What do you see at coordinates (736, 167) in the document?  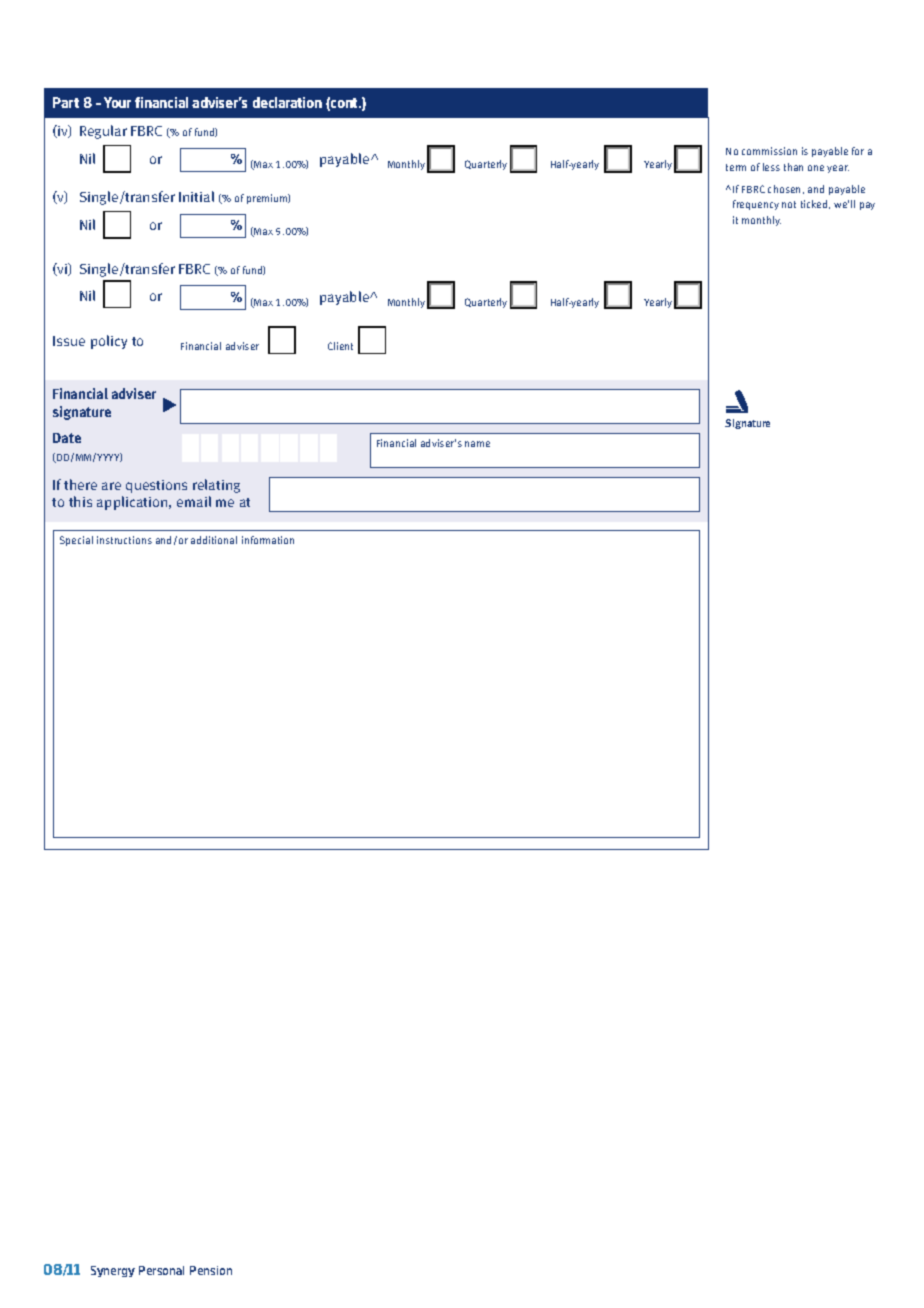 I see `term` at bounding box center [736, 167].
